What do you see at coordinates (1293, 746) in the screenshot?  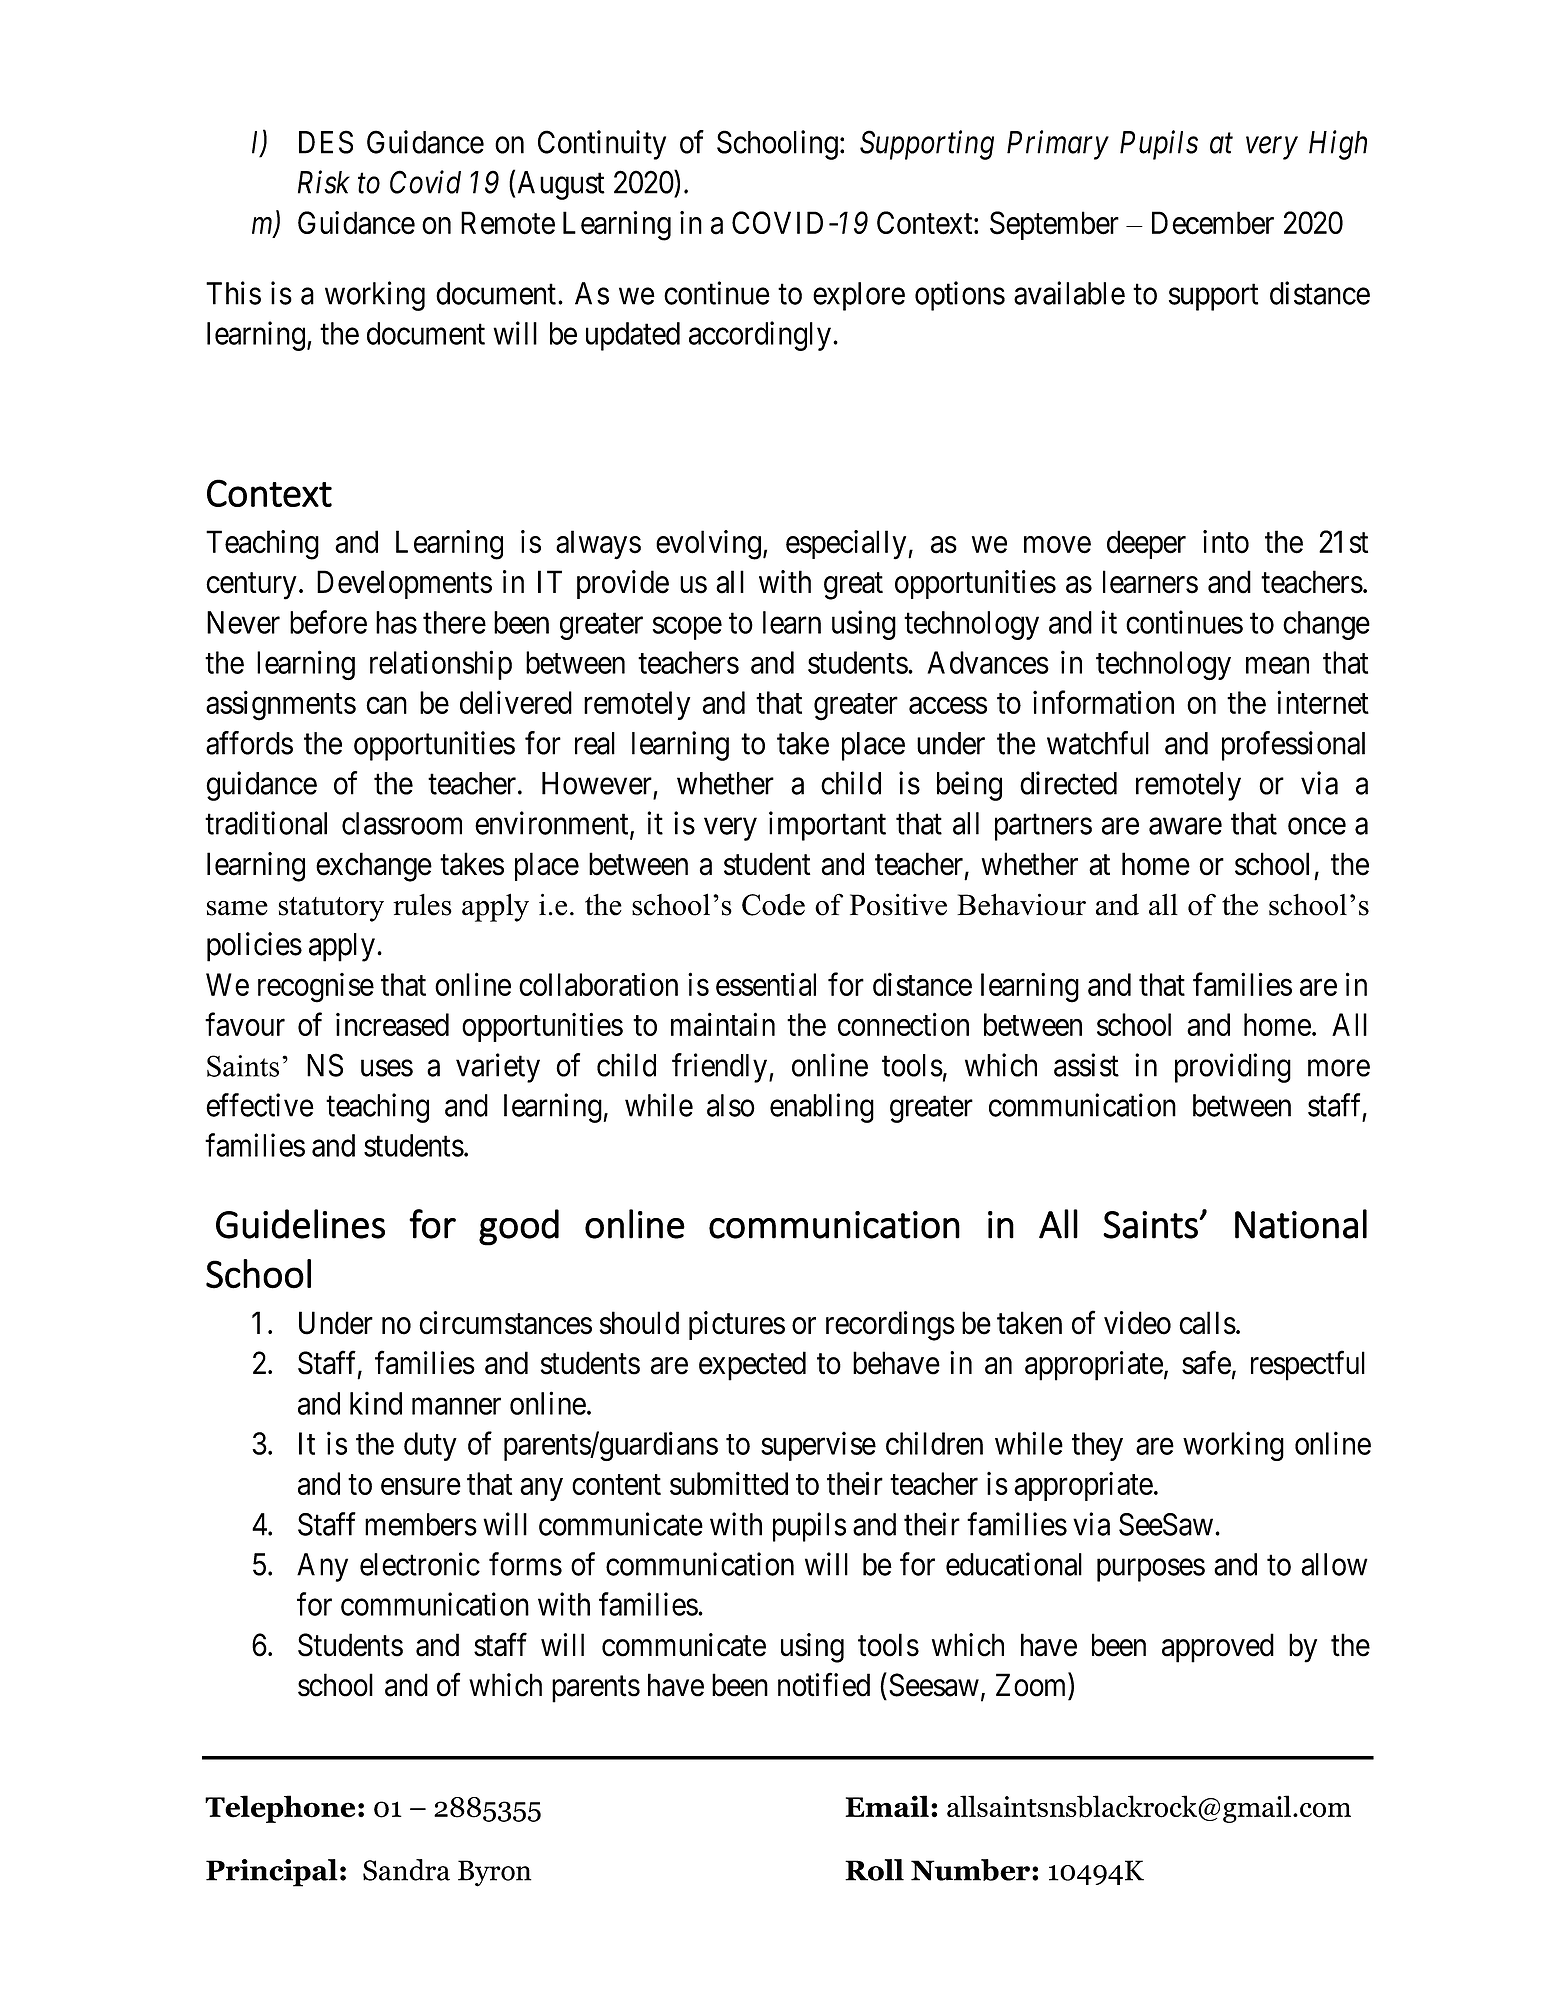 I see `professional` at bounding box center [1293, 746].
